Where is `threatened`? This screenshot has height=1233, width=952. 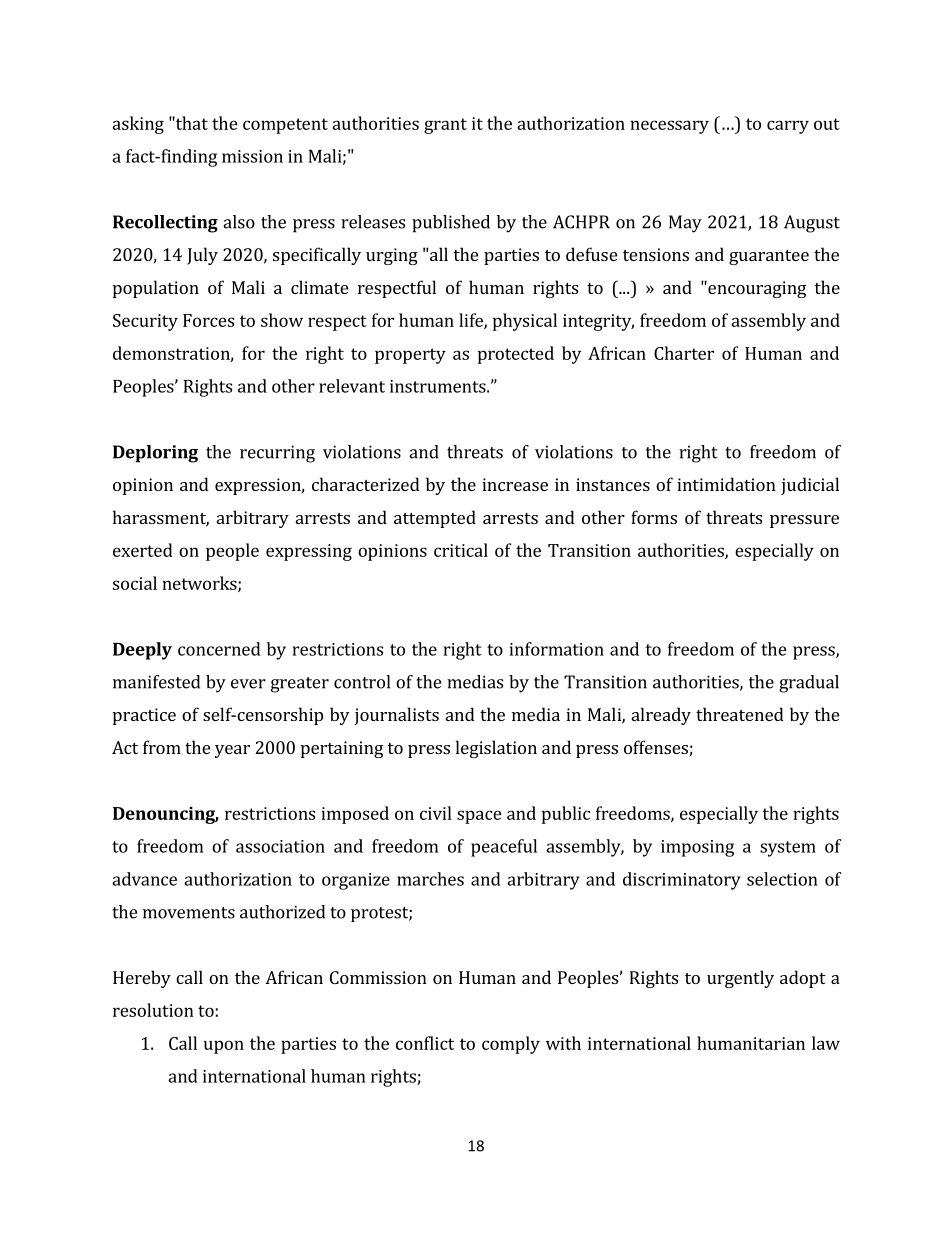
threatened is located at coordinates (740, 714).
